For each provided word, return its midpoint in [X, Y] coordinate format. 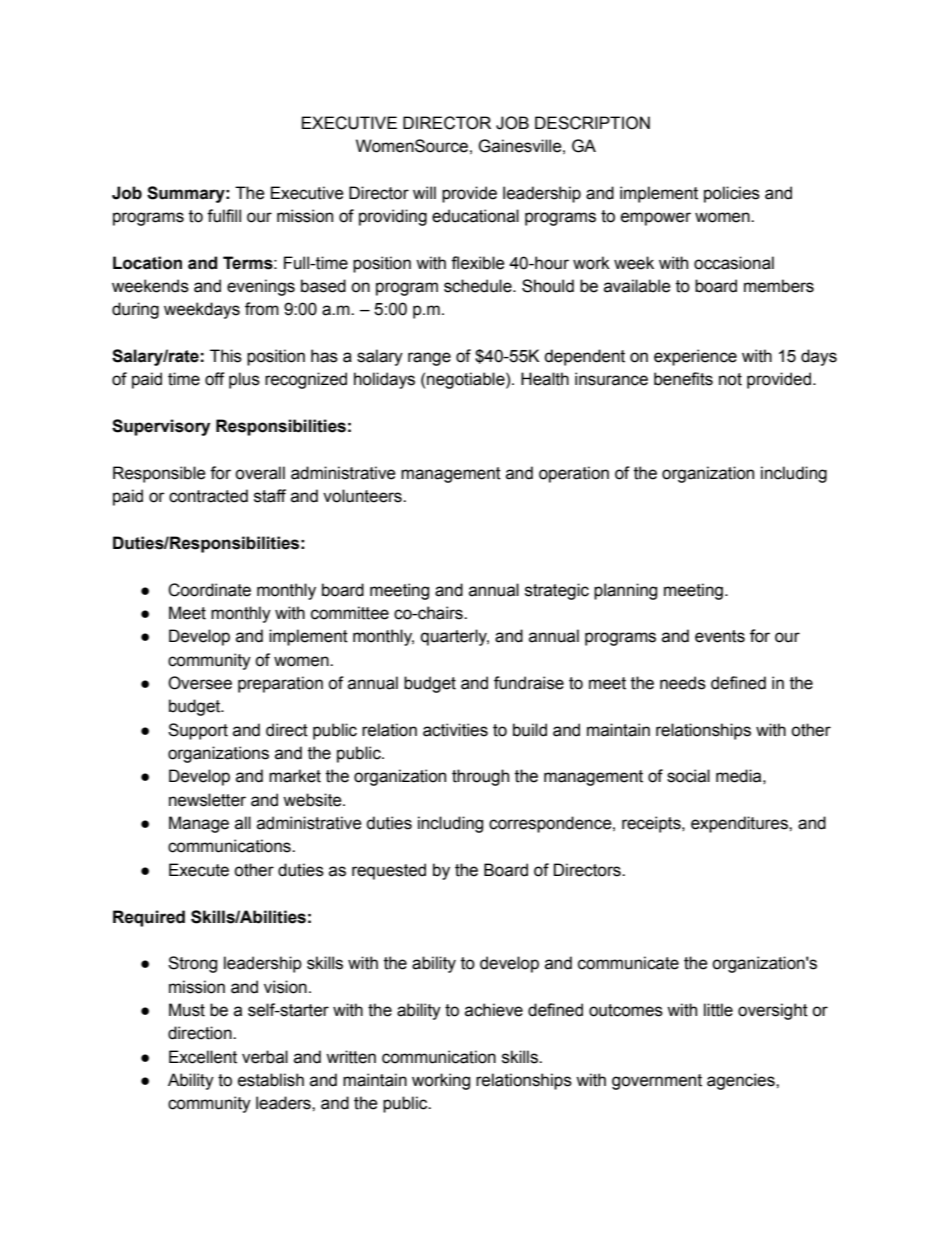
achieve [494, 1010]
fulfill [224, 216]
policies [732, 194]
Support [198, 731]
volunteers [363, 496]
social [688, 776]
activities [455, 730]
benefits [683, 379]
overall [260, 473]
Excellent [203, 1057]
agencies [742, 1081]
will [424, 192]
